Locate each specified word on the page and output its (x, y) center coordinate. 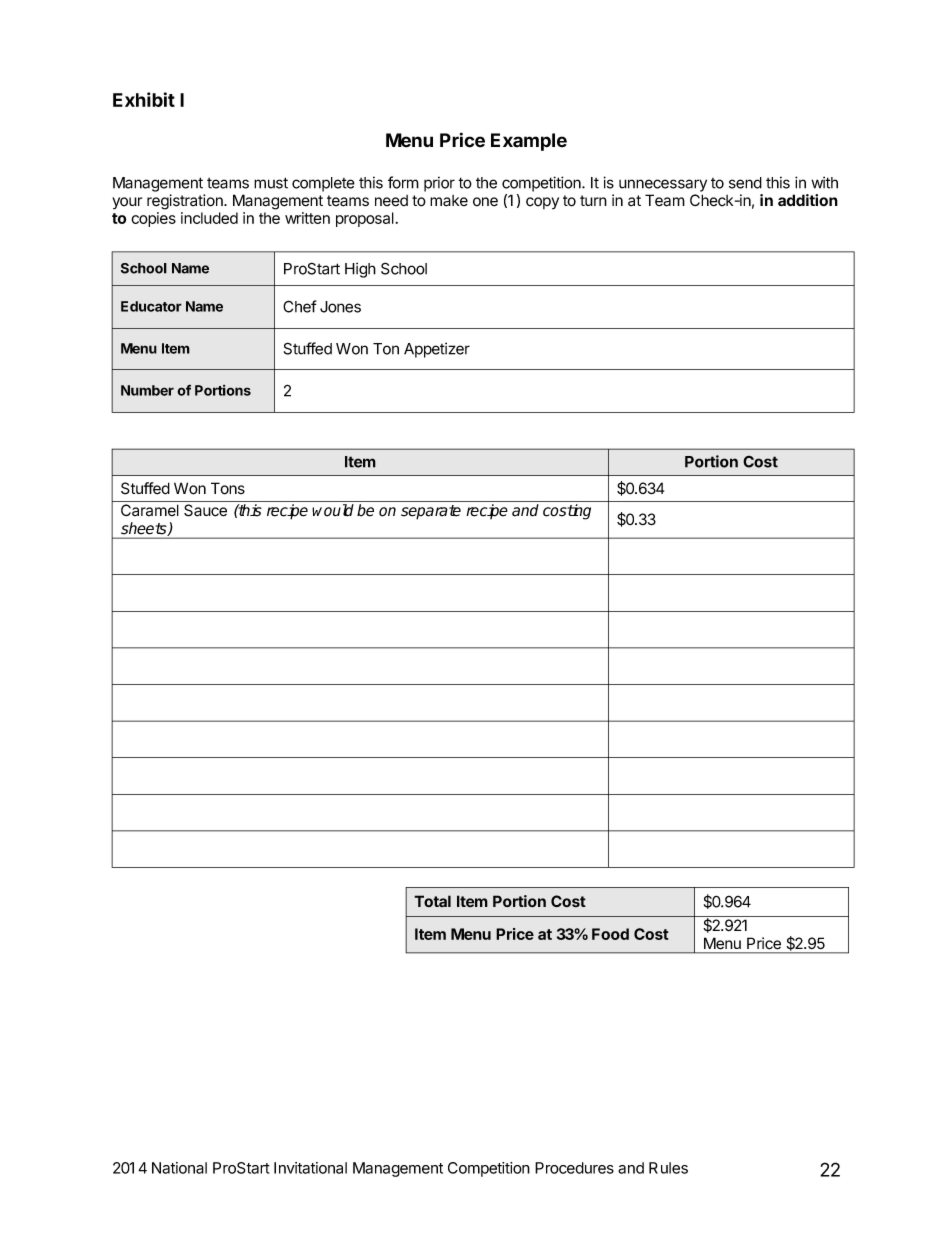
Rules (668, 1168)
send (745, 183)
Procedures (574, 1168)
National (179, 1168)
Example (529, 142)
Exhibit (144, 99)
